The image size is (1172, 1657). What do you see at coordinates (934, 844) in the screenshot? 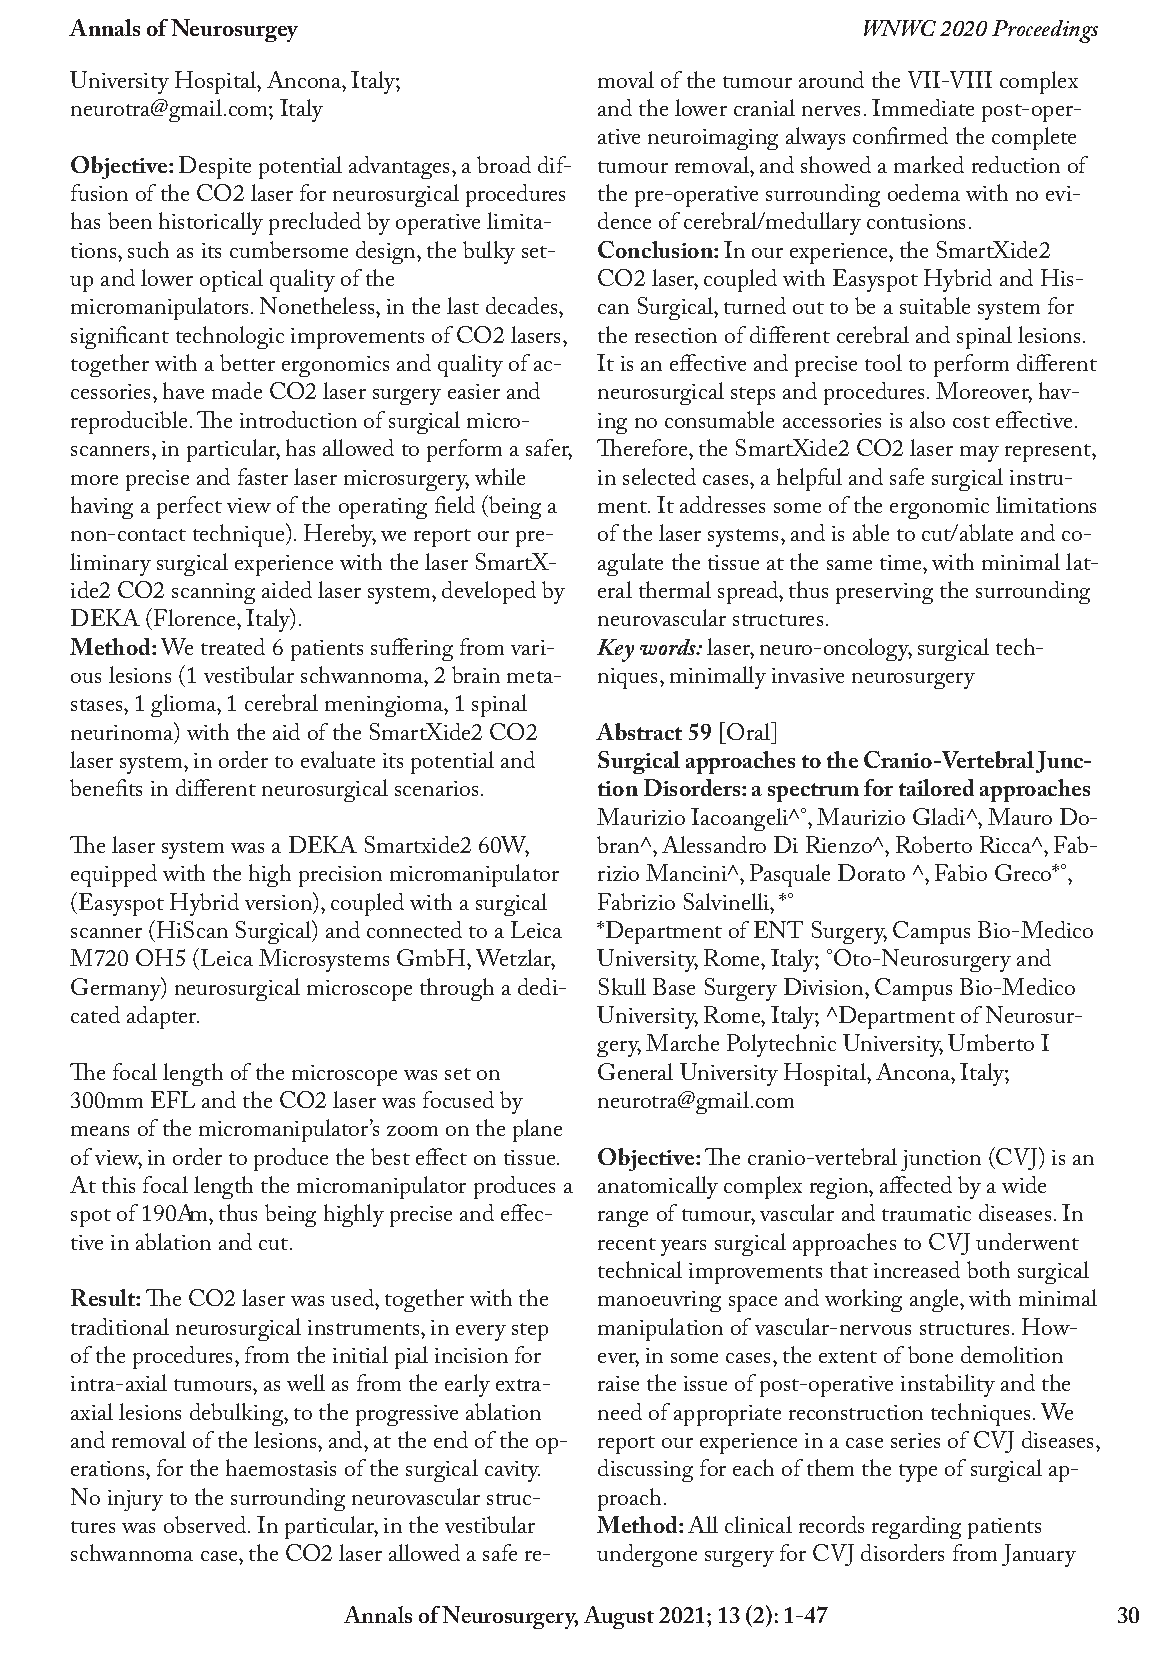
I see `Roberto` at bounding box center [934, 844].
